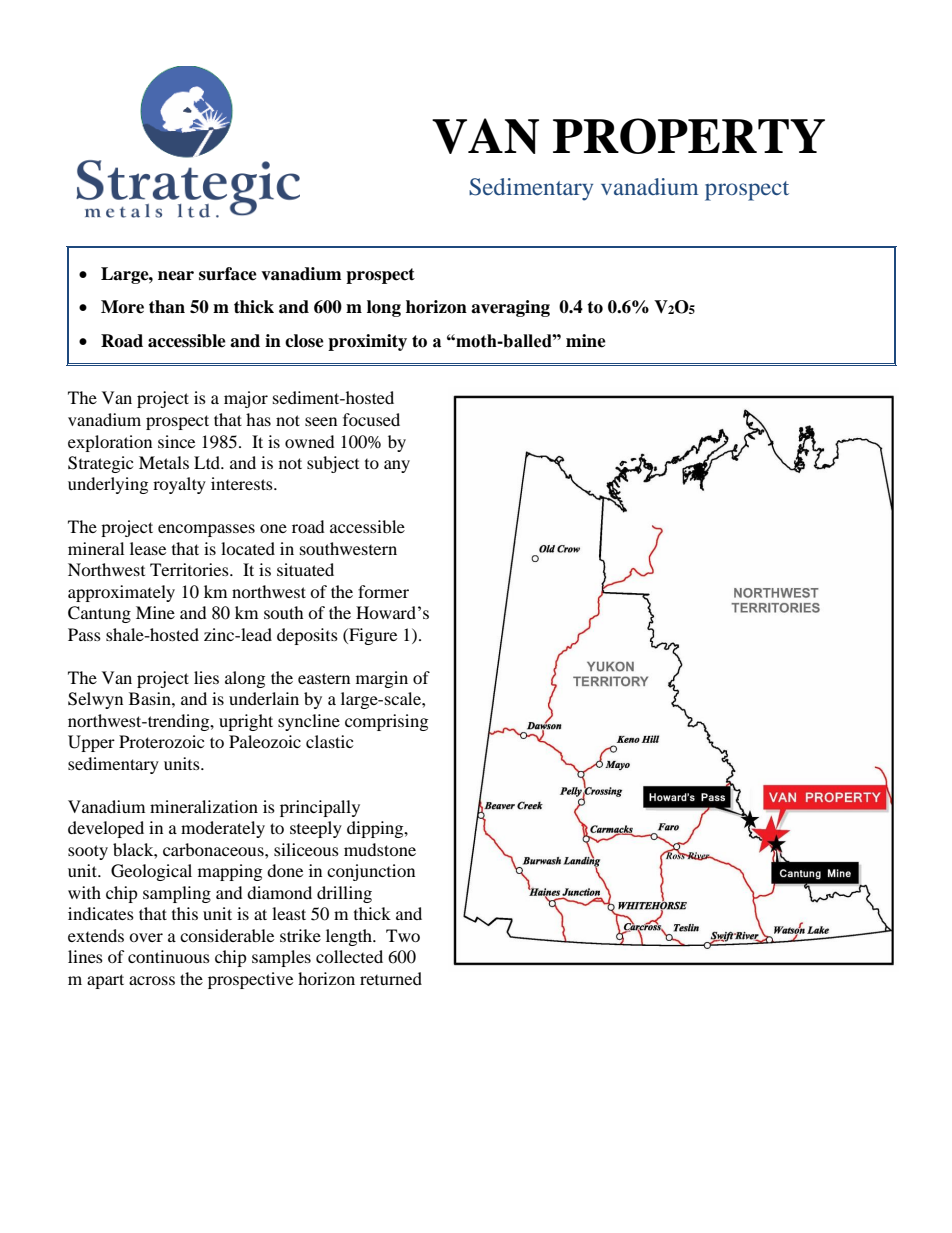 This screenshot has height=1233, width=952. What do you see at coordinates (510, 308) in the screenshot?
I see `averaging` at bounding box center [510, 308].
